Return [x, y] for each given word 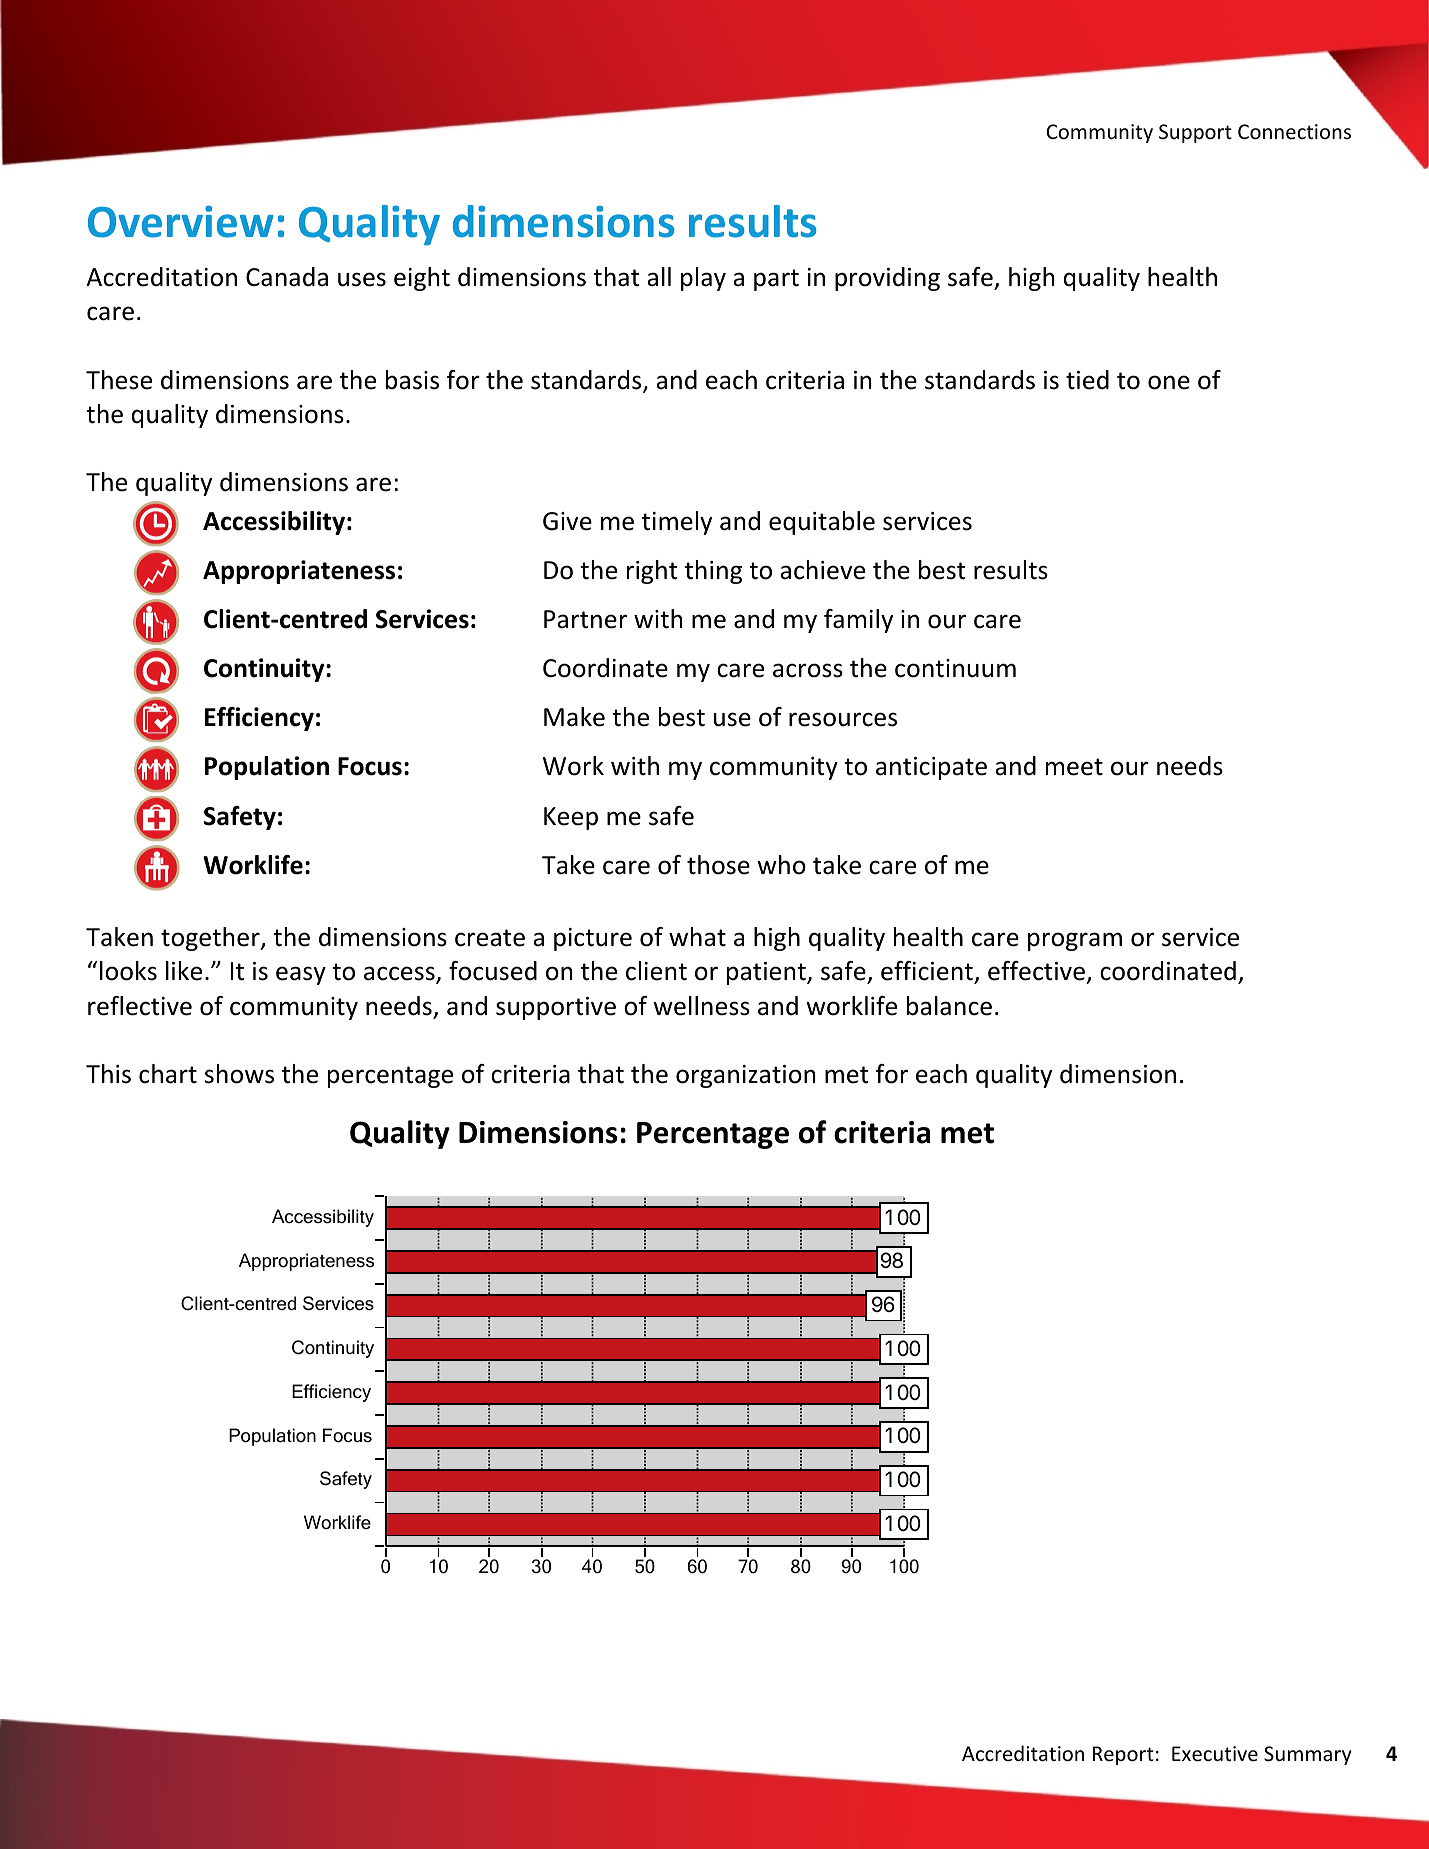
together [211, 939]
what [697, 937]
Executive [1215, 1754]
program [1075, 941]
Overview [180, 222]
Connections [1294, 132]
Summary [1308, 1755]
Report [1123, 1755]
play [703, 279]
